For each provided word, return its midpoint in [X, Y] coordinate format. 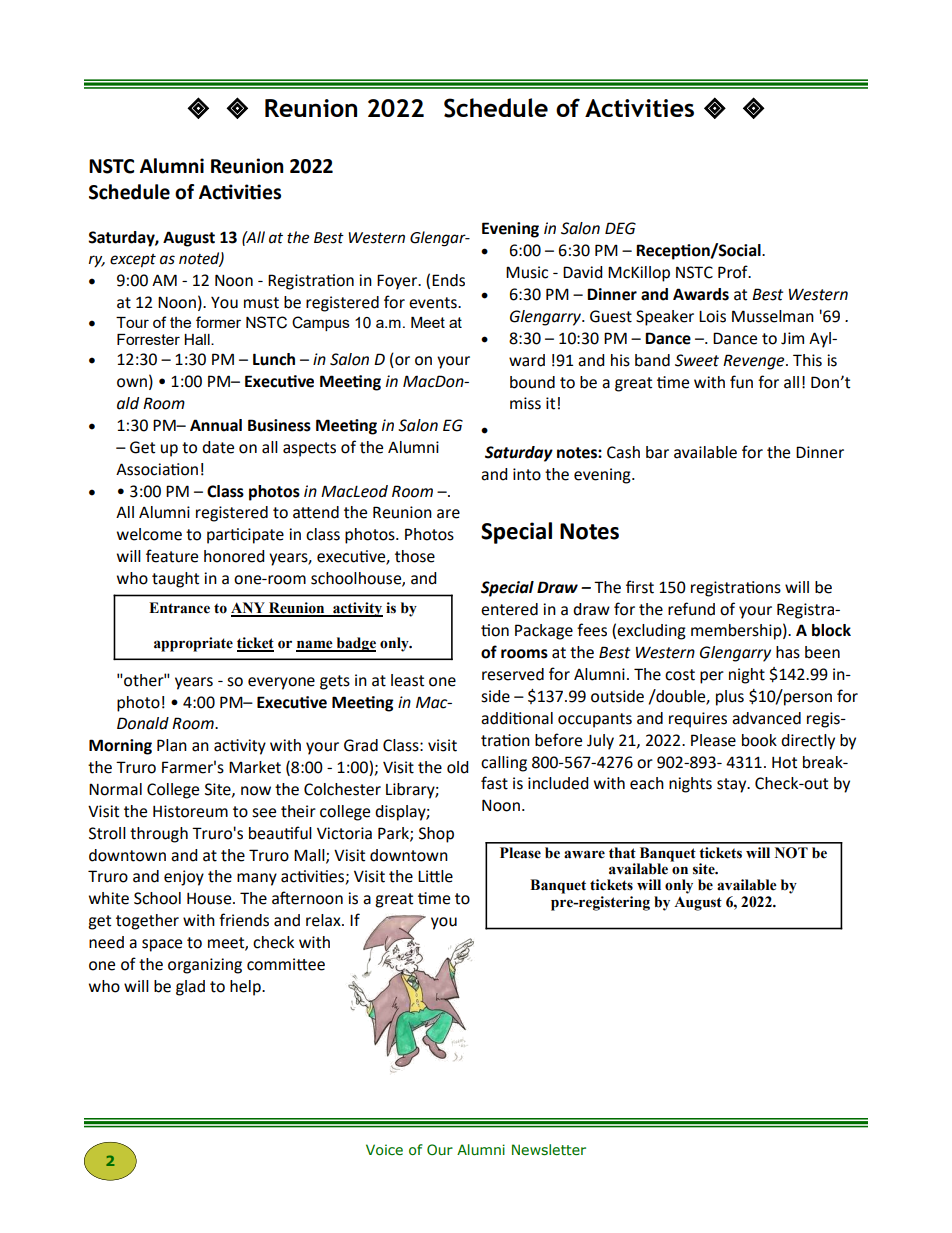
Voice [384, 1149]
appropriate [193, 644]
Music [527, 272]
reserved [513, 674]
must [261, 303]
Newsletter [549, 1150]
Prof [734, 272]
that [622, 853]
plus [730, 698]
